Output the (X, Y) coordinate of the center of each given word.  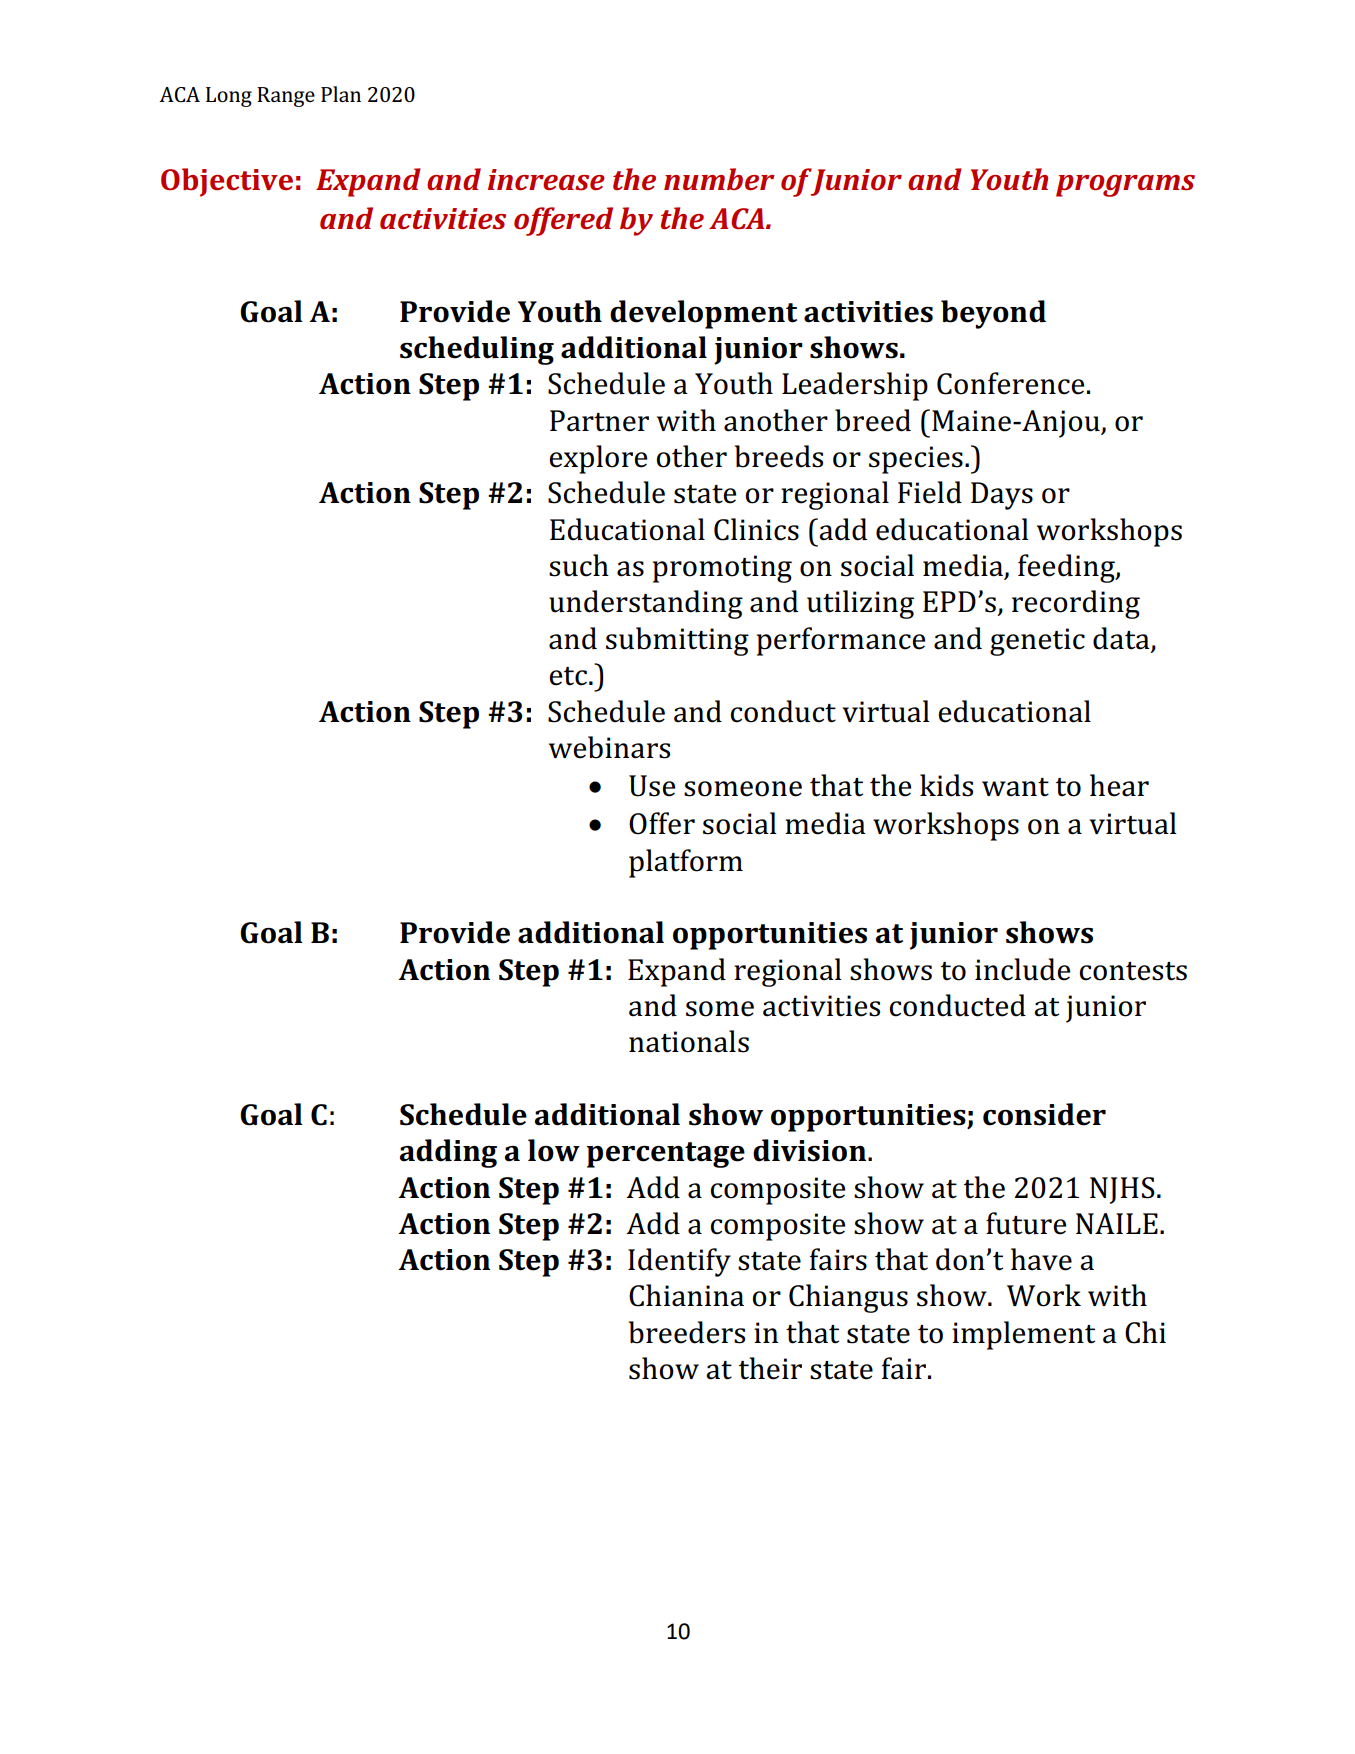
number (719, 179)
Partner (599, 421)
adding (448, 1153)
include (1022, 969)
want (1015, 787)
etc (568, 676)
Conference (1010, 383)
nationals (689, 1041)
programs (1125, 186)
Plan (341, 94)
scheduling (477, 350)
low (554, 1150)
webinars (609, 747)
